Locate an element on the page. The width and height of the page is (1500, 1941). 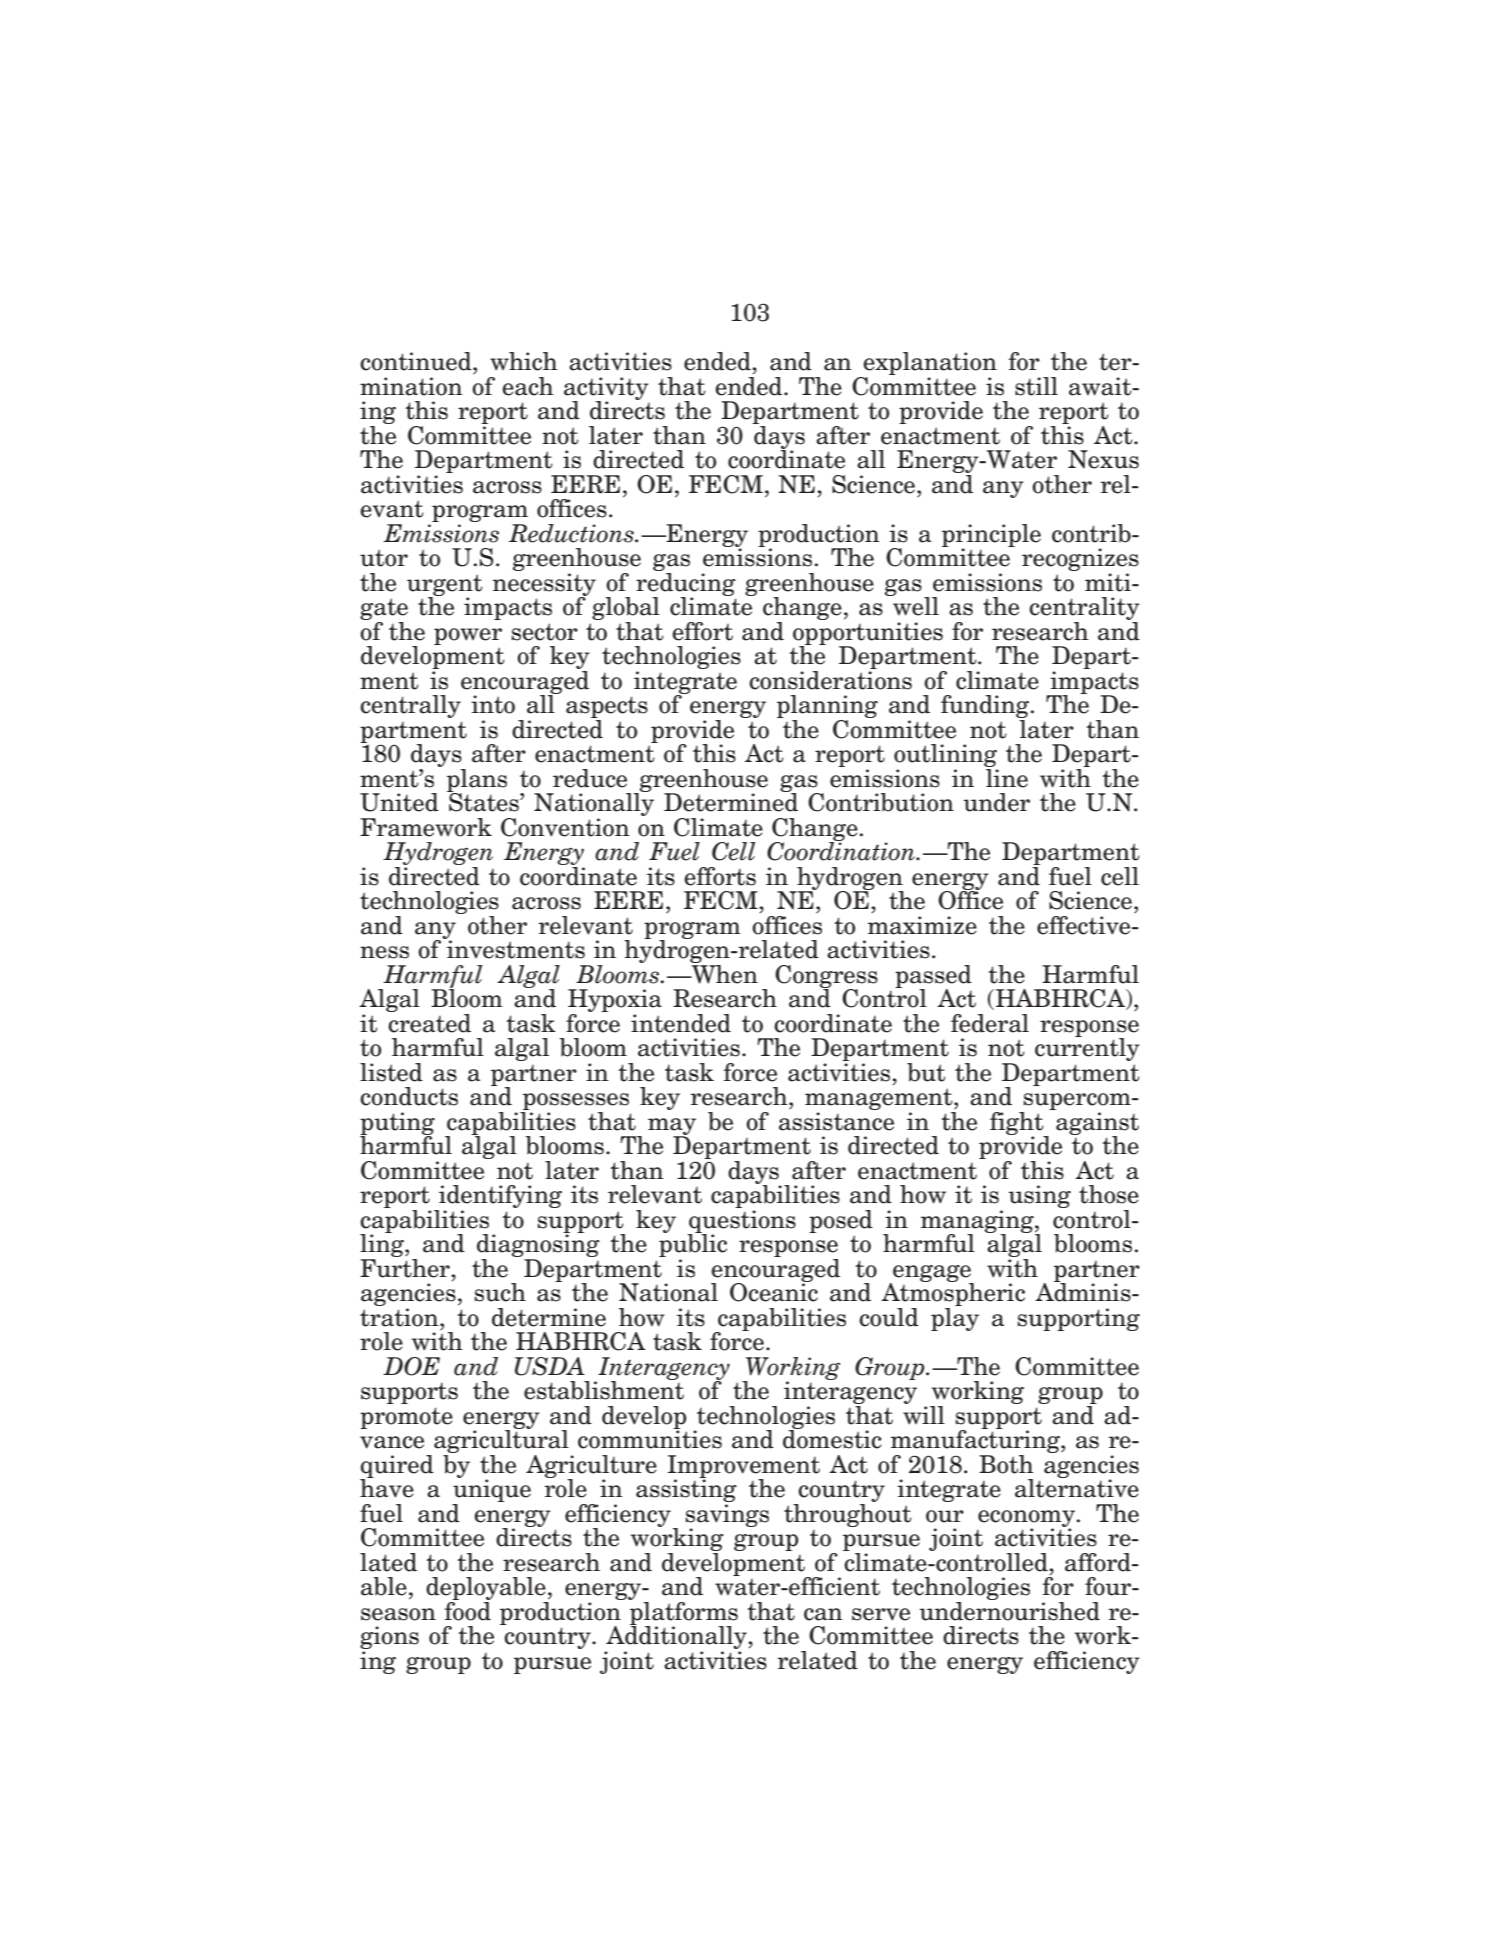
activity is located at coordinates (606, 389).
